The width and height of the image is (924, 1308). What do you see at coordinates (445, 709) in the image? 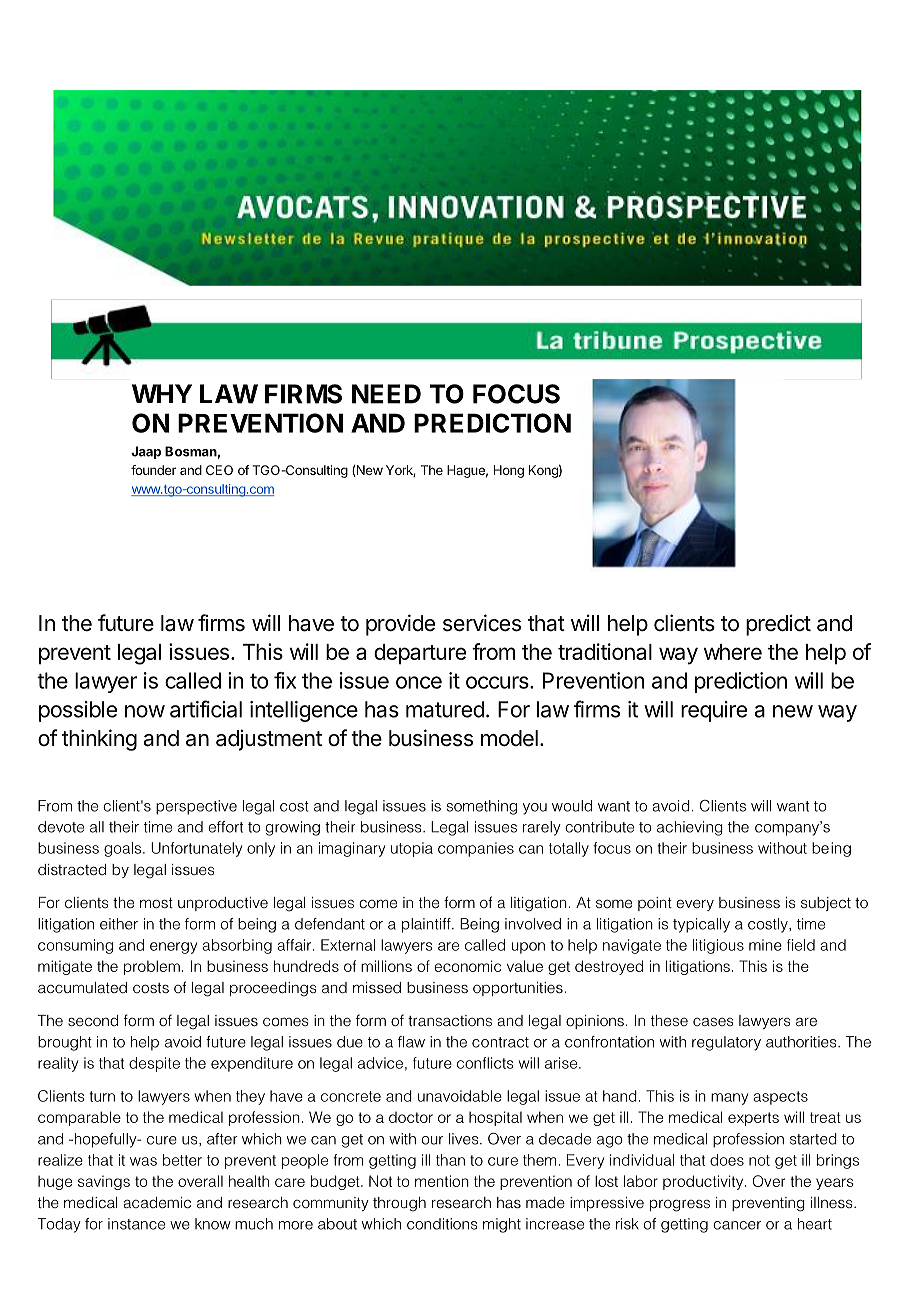
I see `matured` at bounding box center [445, 709].
